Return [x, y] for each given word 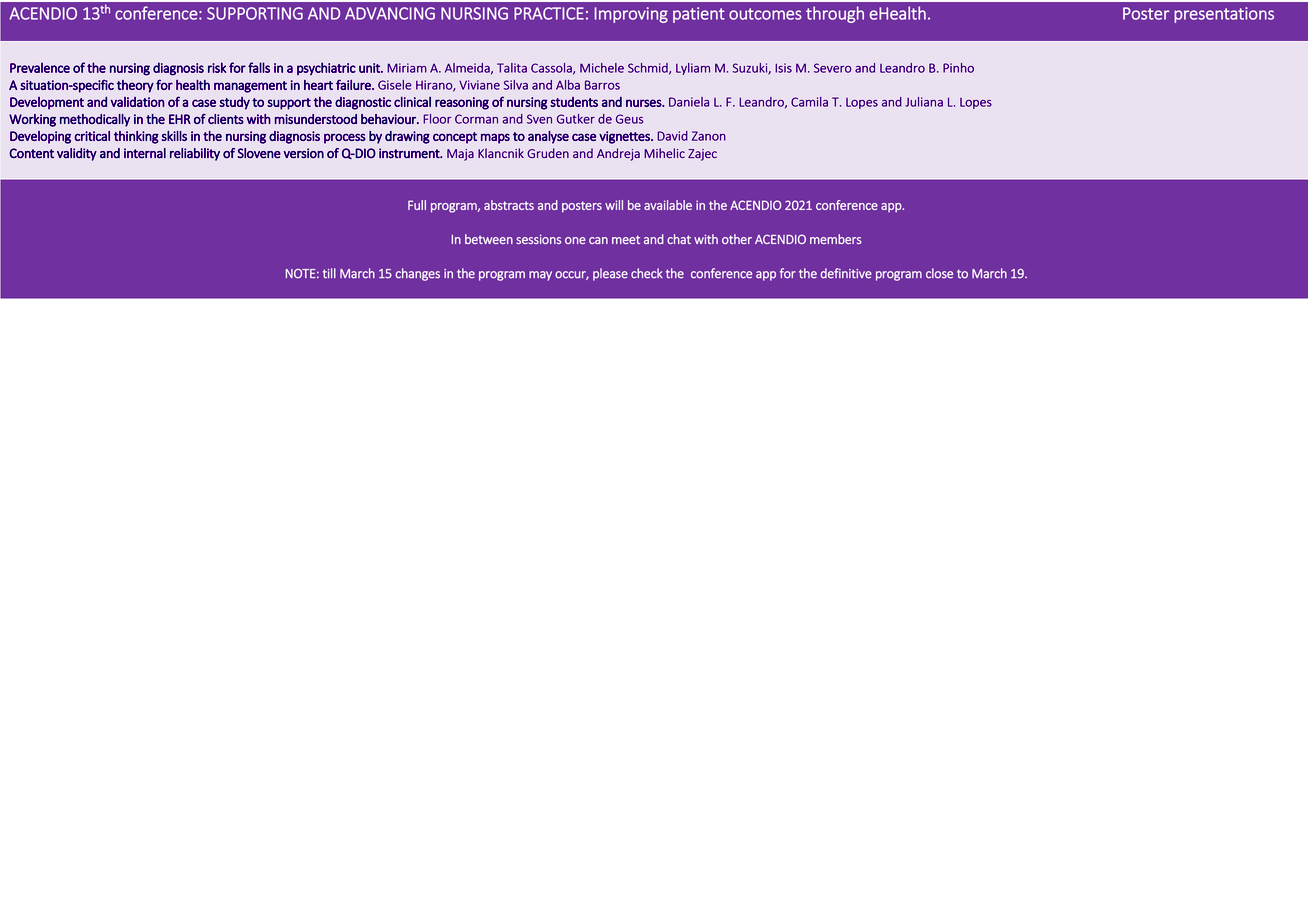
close [939, 273]
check [647, 273]
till [329, 273]
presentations [1224, 15]
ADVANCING [390, 13]
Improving [631, 15]
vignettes [625, 137]
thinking [136, 137]
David [672, 136]
